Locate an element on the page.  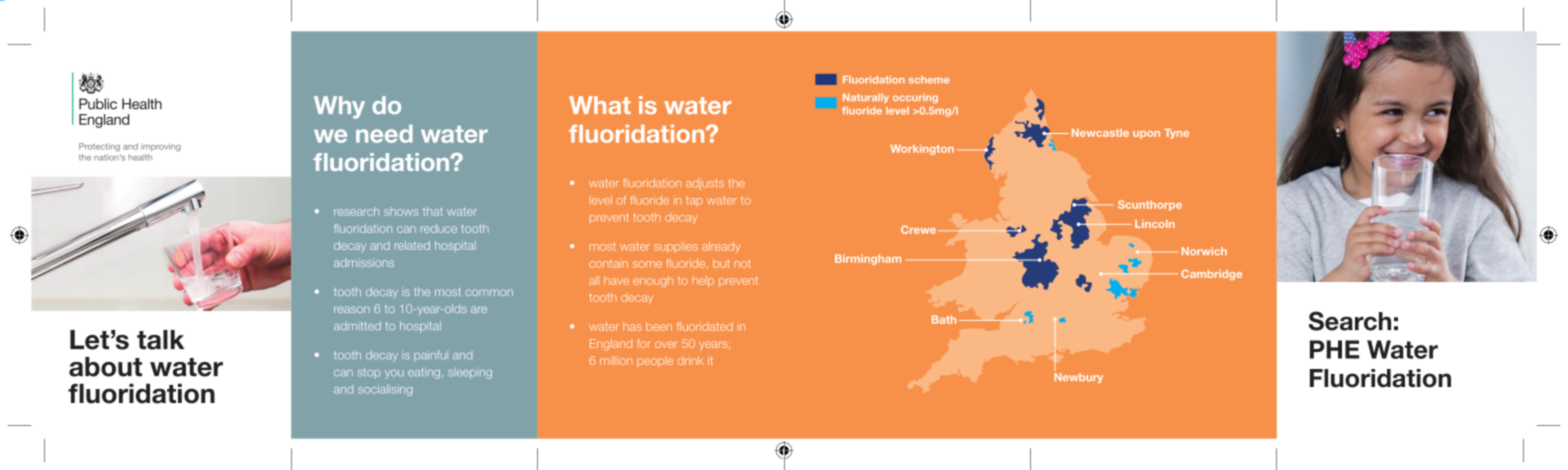
Naturally is located at coordinates (866, 98).
